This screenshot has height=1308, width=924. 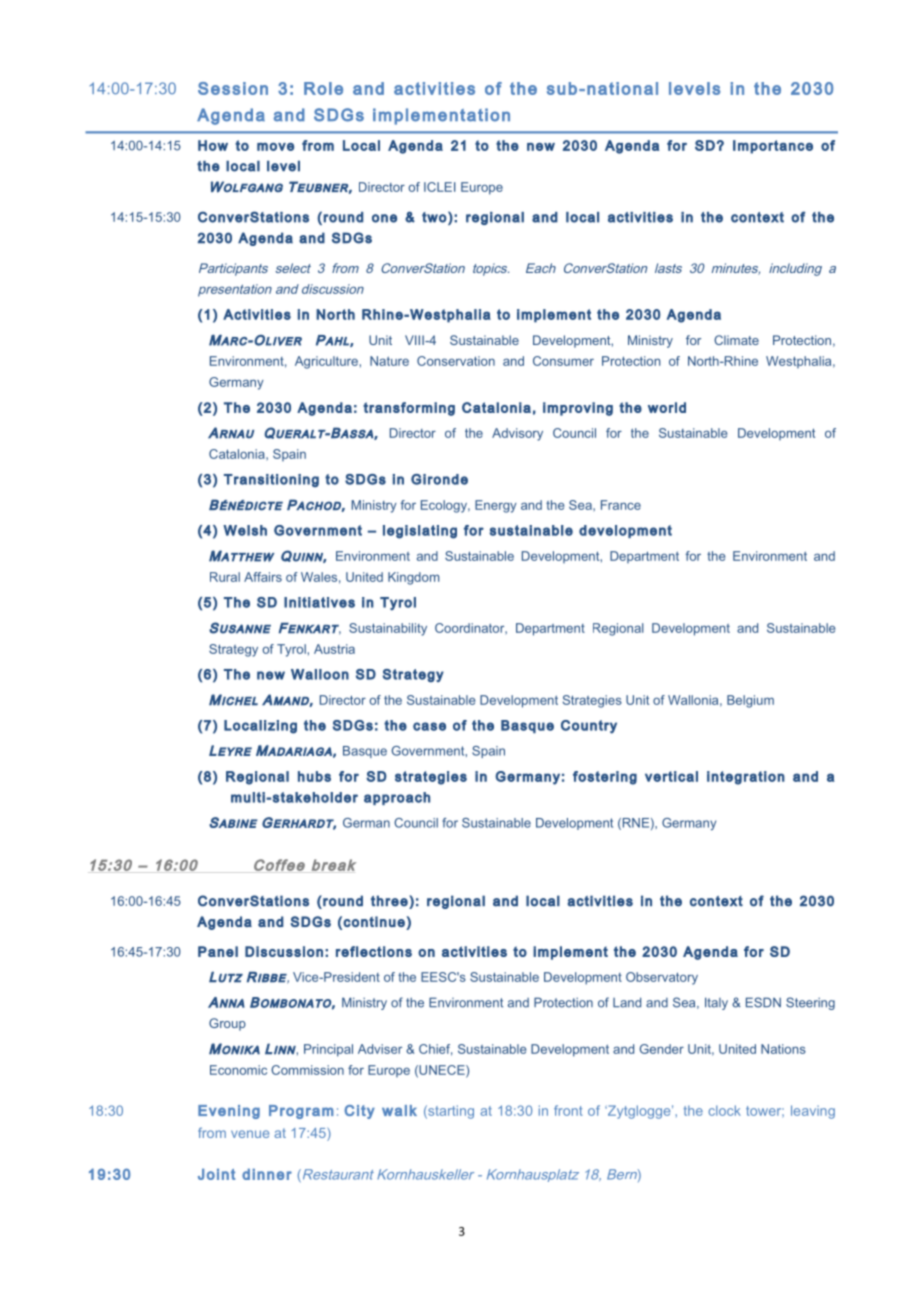 I want to click on integration, so click(x=746, y=778).
